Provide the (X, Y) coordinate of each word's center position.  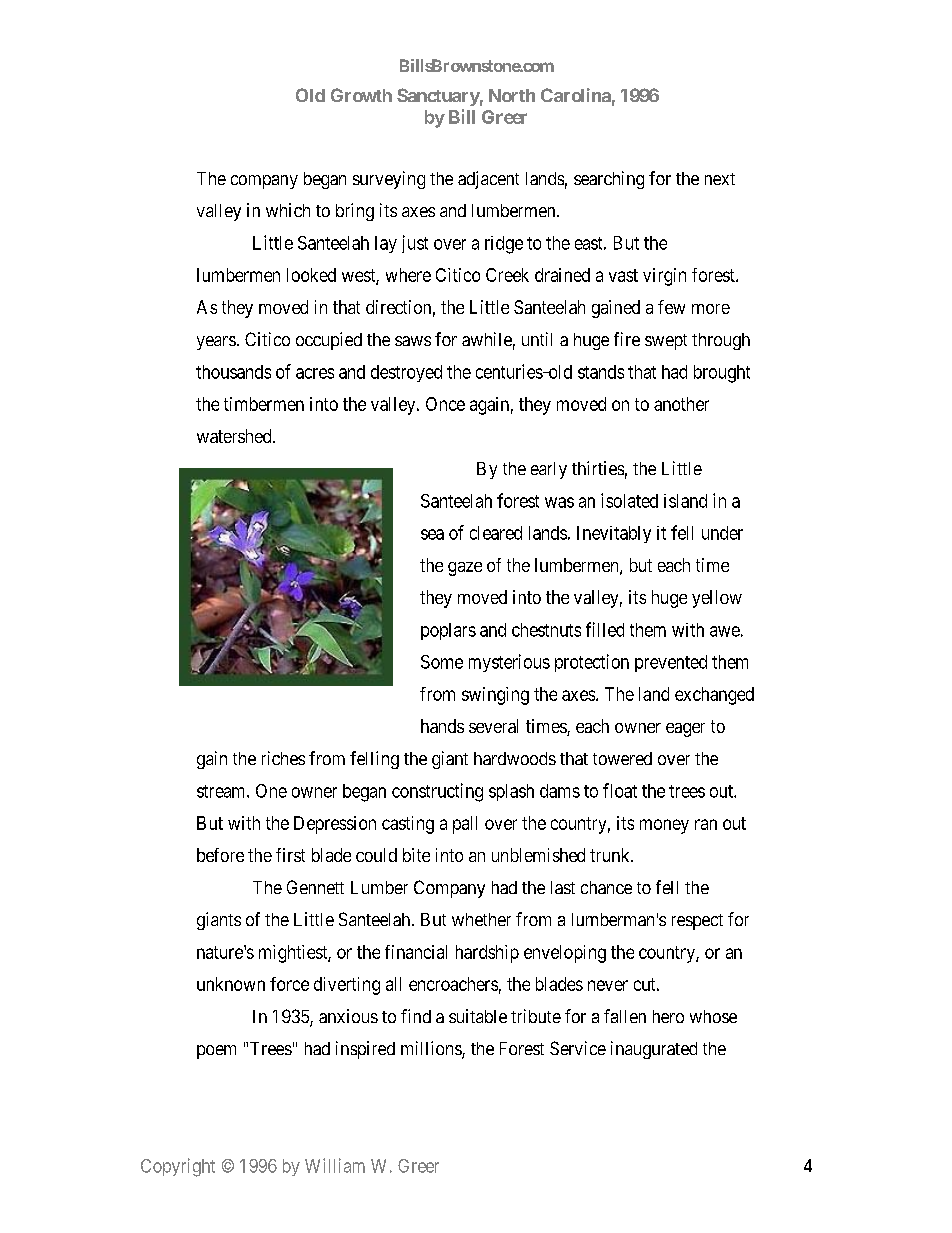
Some (442, 662)
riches (283, 758)
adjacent (488, 180)
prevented (671, 663)
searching (609, 180)
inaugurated (654, 1050)
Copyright (178, 1167)
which (288, 210)
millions (432, 1049)
